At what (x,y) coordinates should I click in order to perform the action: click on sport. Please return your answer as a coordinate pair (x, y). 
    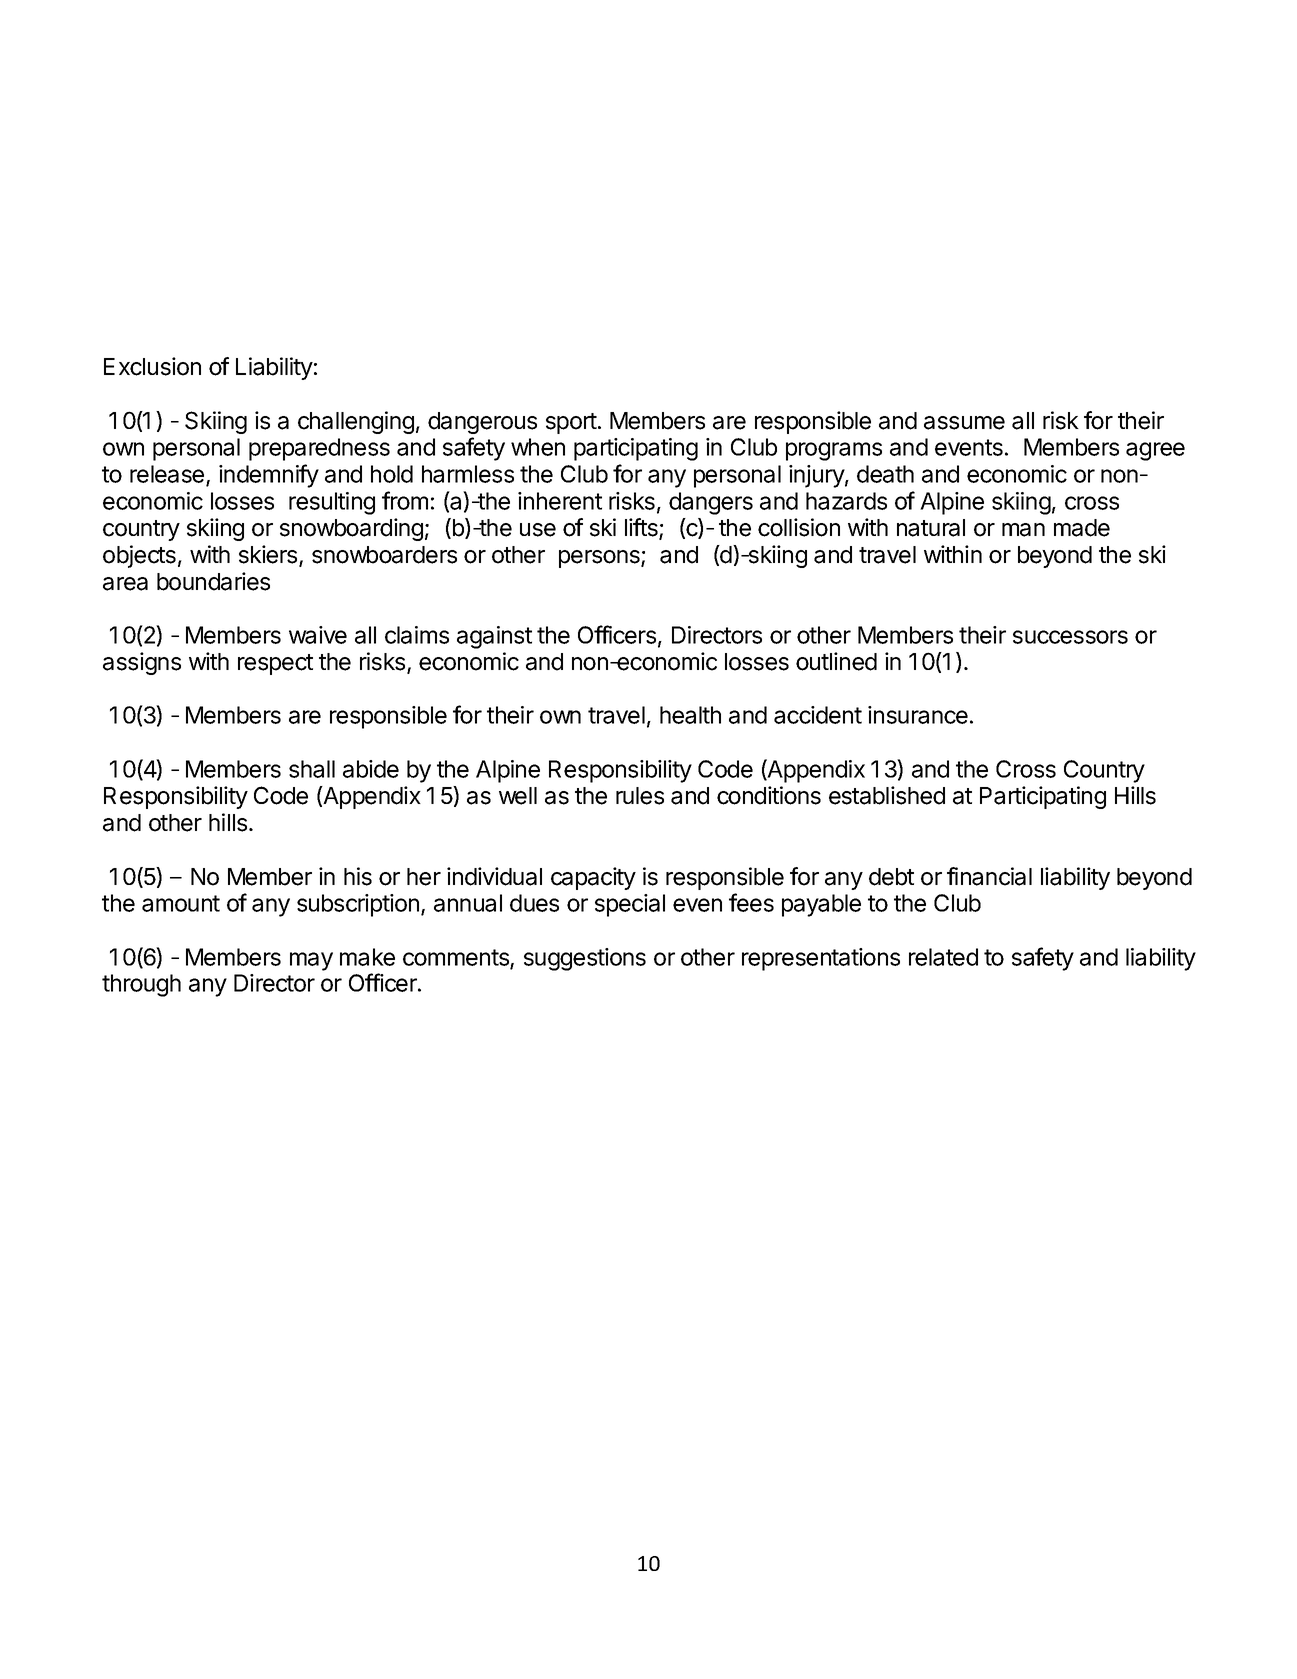
    Looking at the image, I should click on (571, 423).
